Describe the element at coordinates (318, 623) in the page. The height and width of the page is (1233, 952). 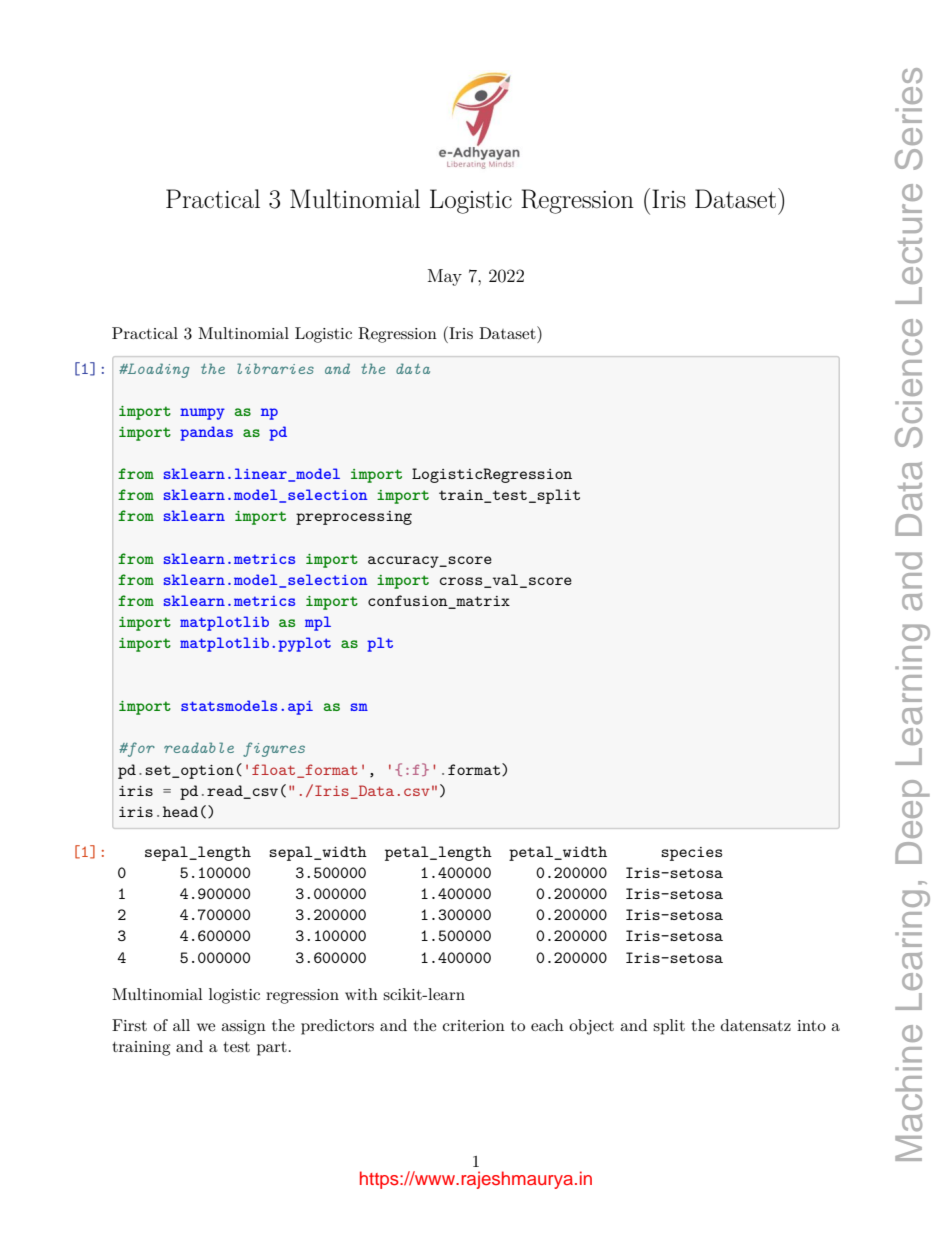
I see `mpl` at that location.
